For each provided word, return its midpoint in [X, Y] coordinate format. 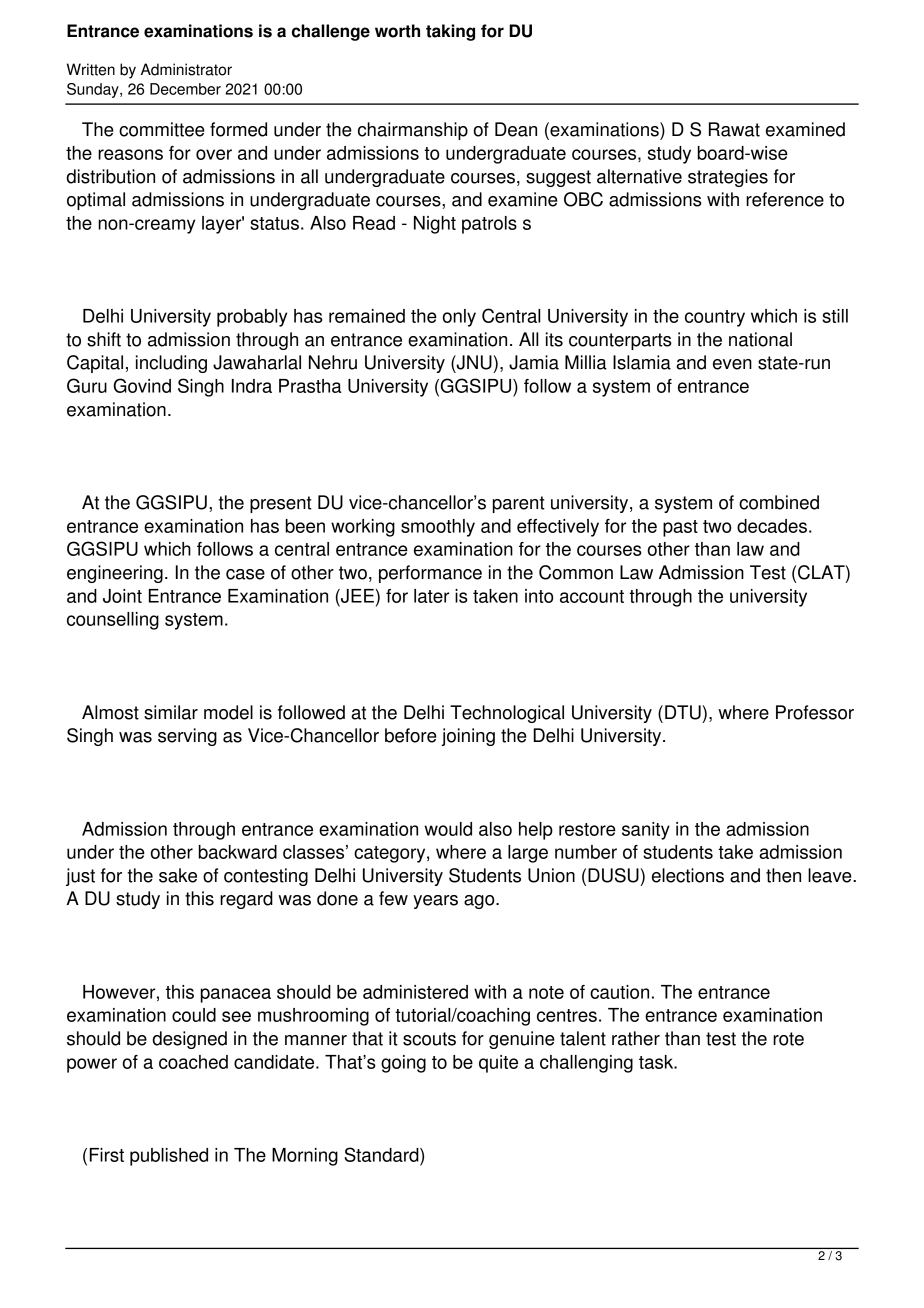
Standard [382, 1154]
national [760, 339]
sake [178, 875]
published [169, 1157]
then [783, 875]
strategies [728, 178]
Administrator [186, 69]
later [431, 596]
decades [772, 526]
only [459, 318]
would [448, 829]
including [171, 364]
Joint [122, 596]
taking [450, 32]
